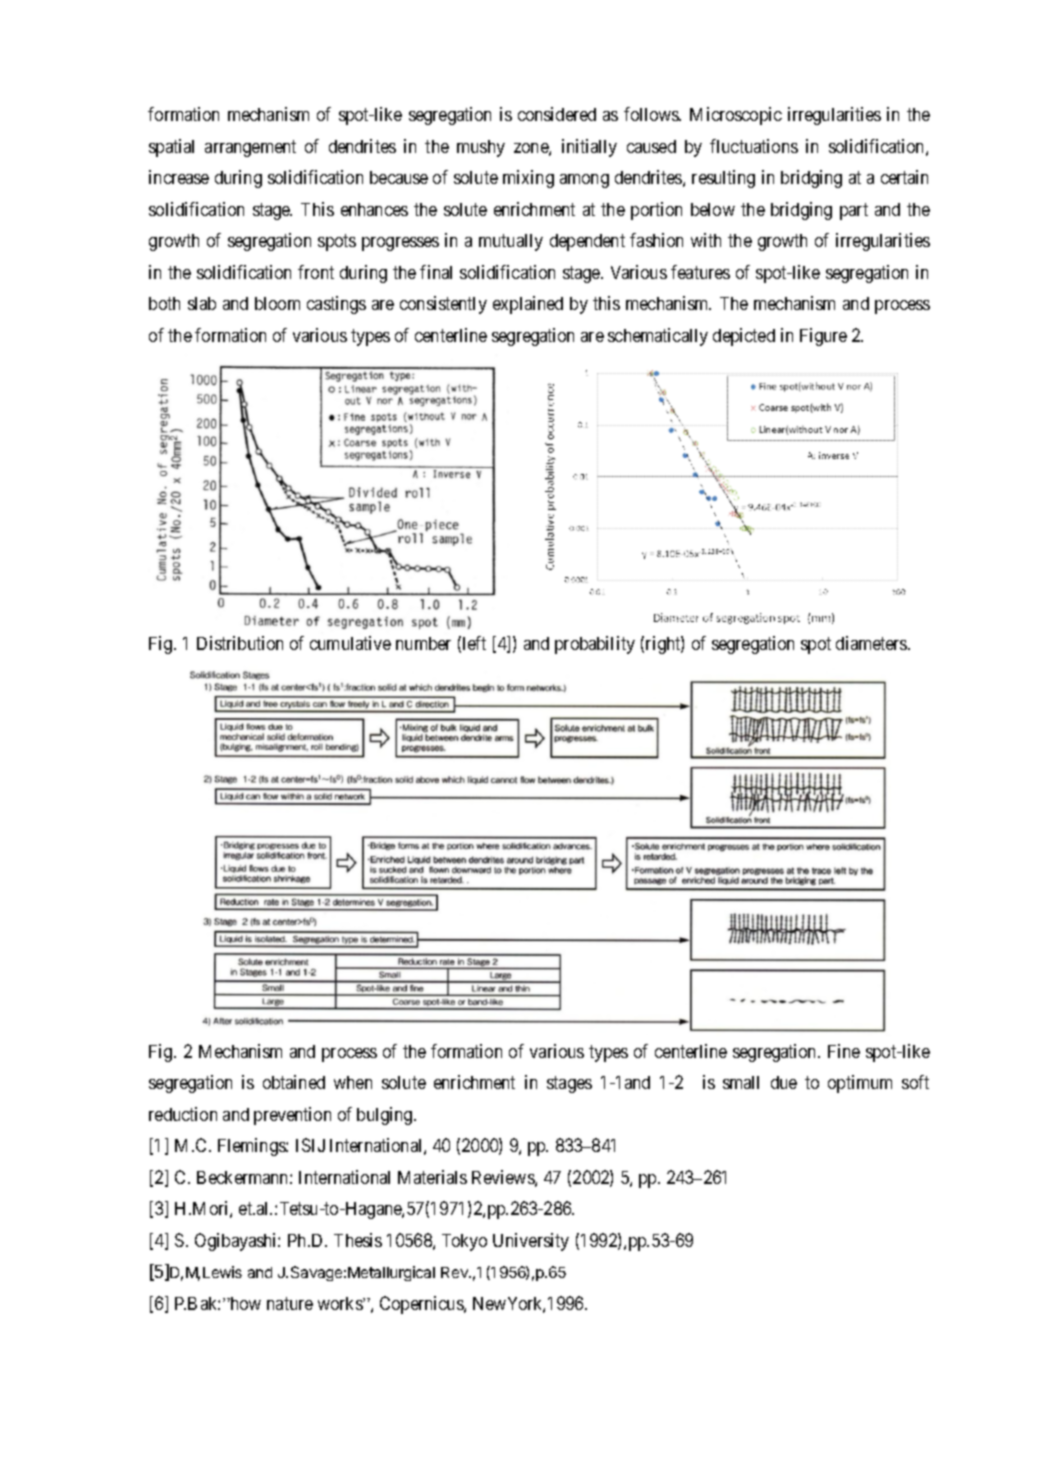 The image size is (1041, 1473). I want to click on Fine, so click(844, 1051).
